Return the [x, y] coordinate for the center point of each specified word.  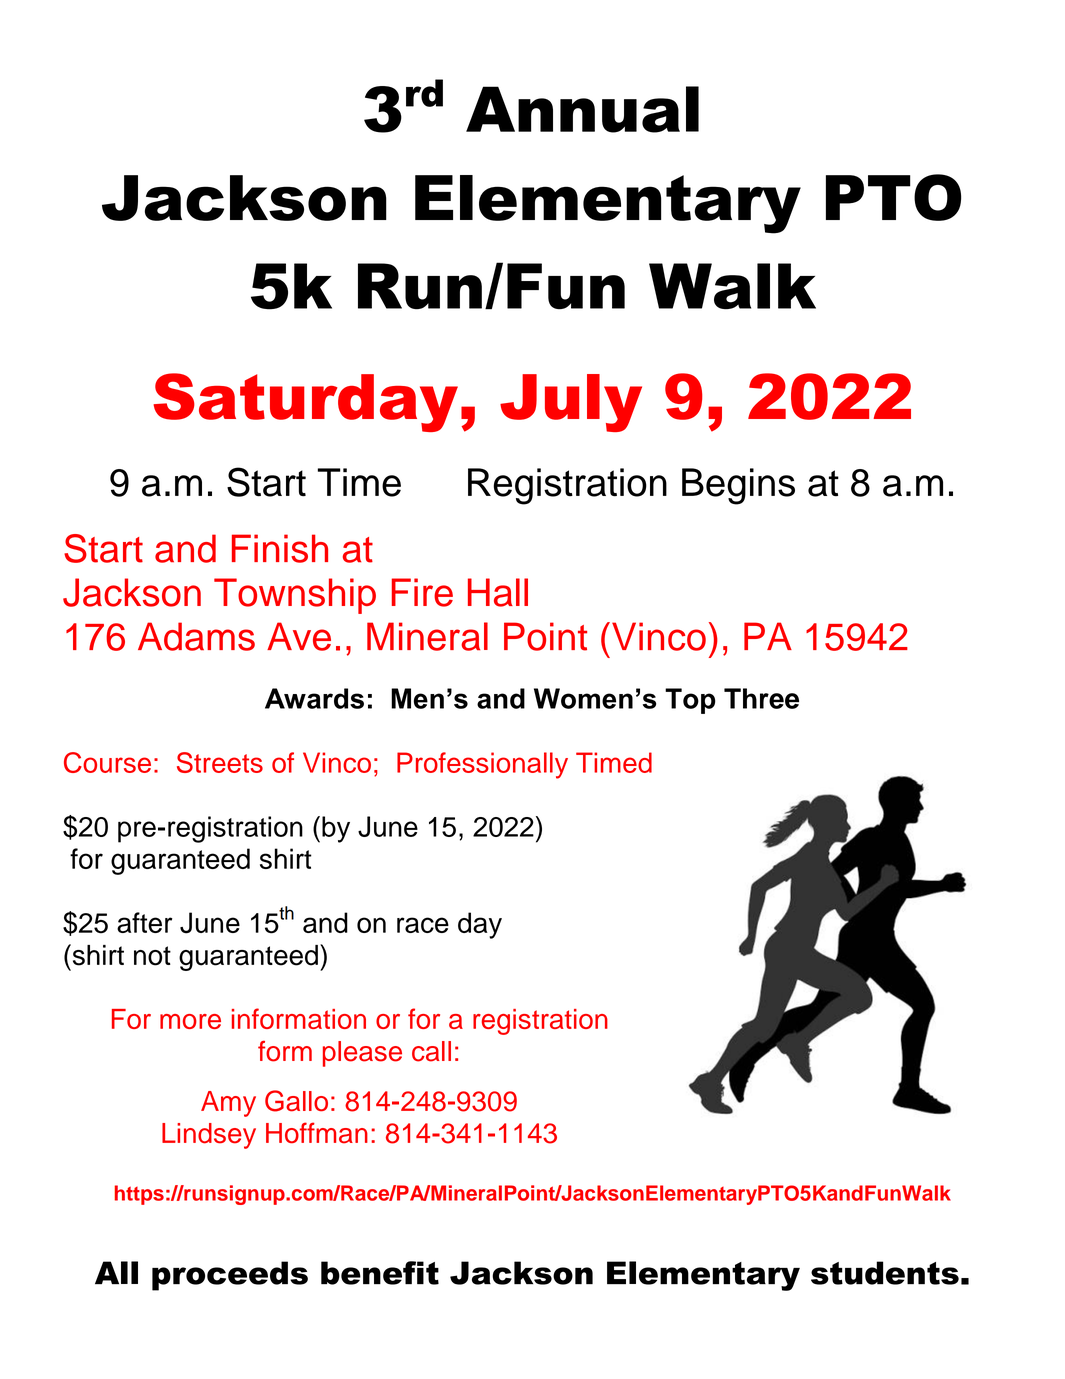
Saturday [305, 402]
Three [761, 698]
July [571, 403]
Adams [196, 636]
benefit [380, 1273]
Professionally [482, 765]
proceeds [230, 1276]
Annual [582, 109]
